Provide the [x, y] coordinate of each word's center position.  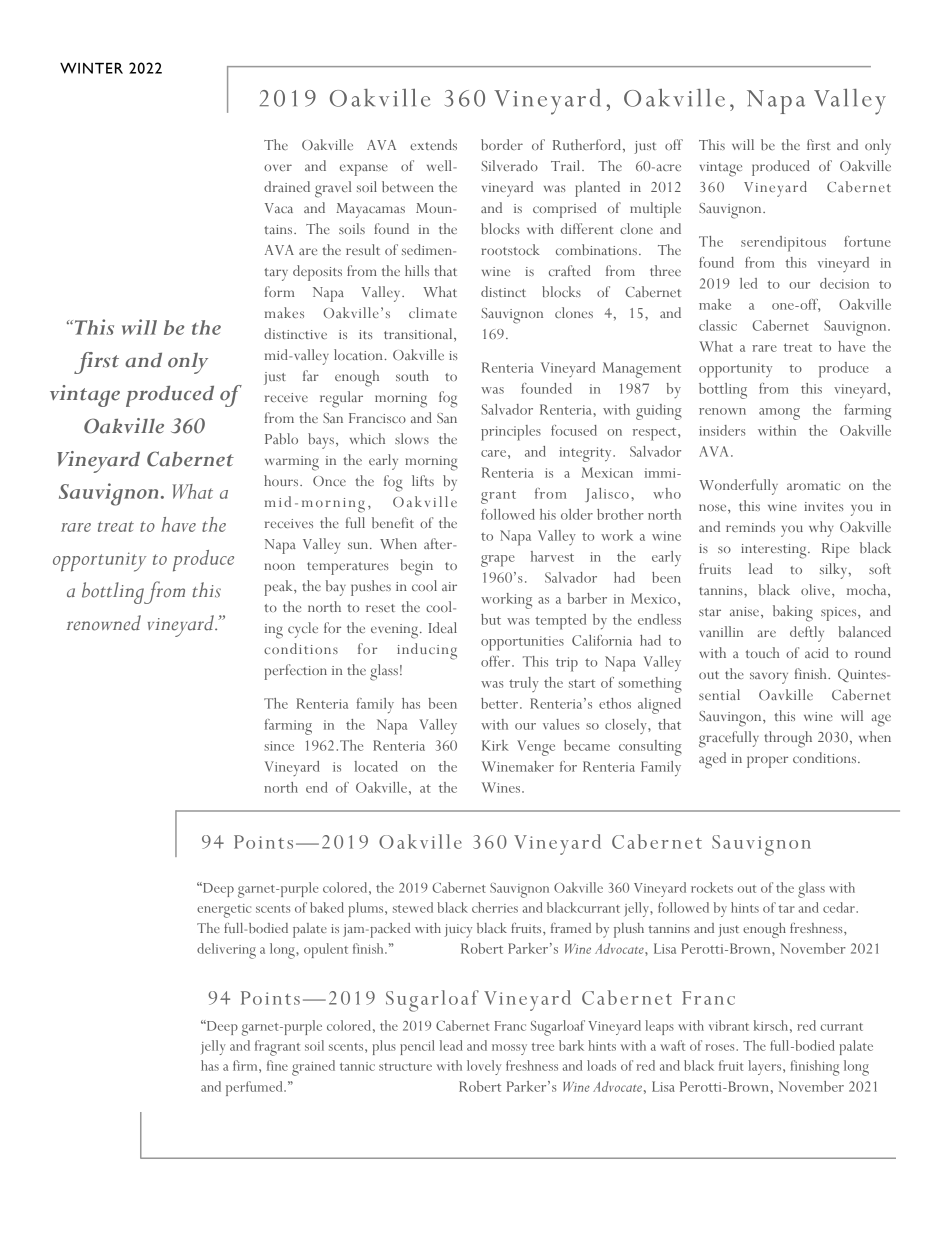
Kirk [495, 745]
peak [279, 588]
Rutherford [588, 146]
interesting [775, 551]
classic [718, 325]
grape [498, 561]
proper [767, 762]
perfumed [255, 1088]
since [279, 746]
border [502, 144]
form [279, 291]
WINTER [91, 68]
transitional [419, 335]
